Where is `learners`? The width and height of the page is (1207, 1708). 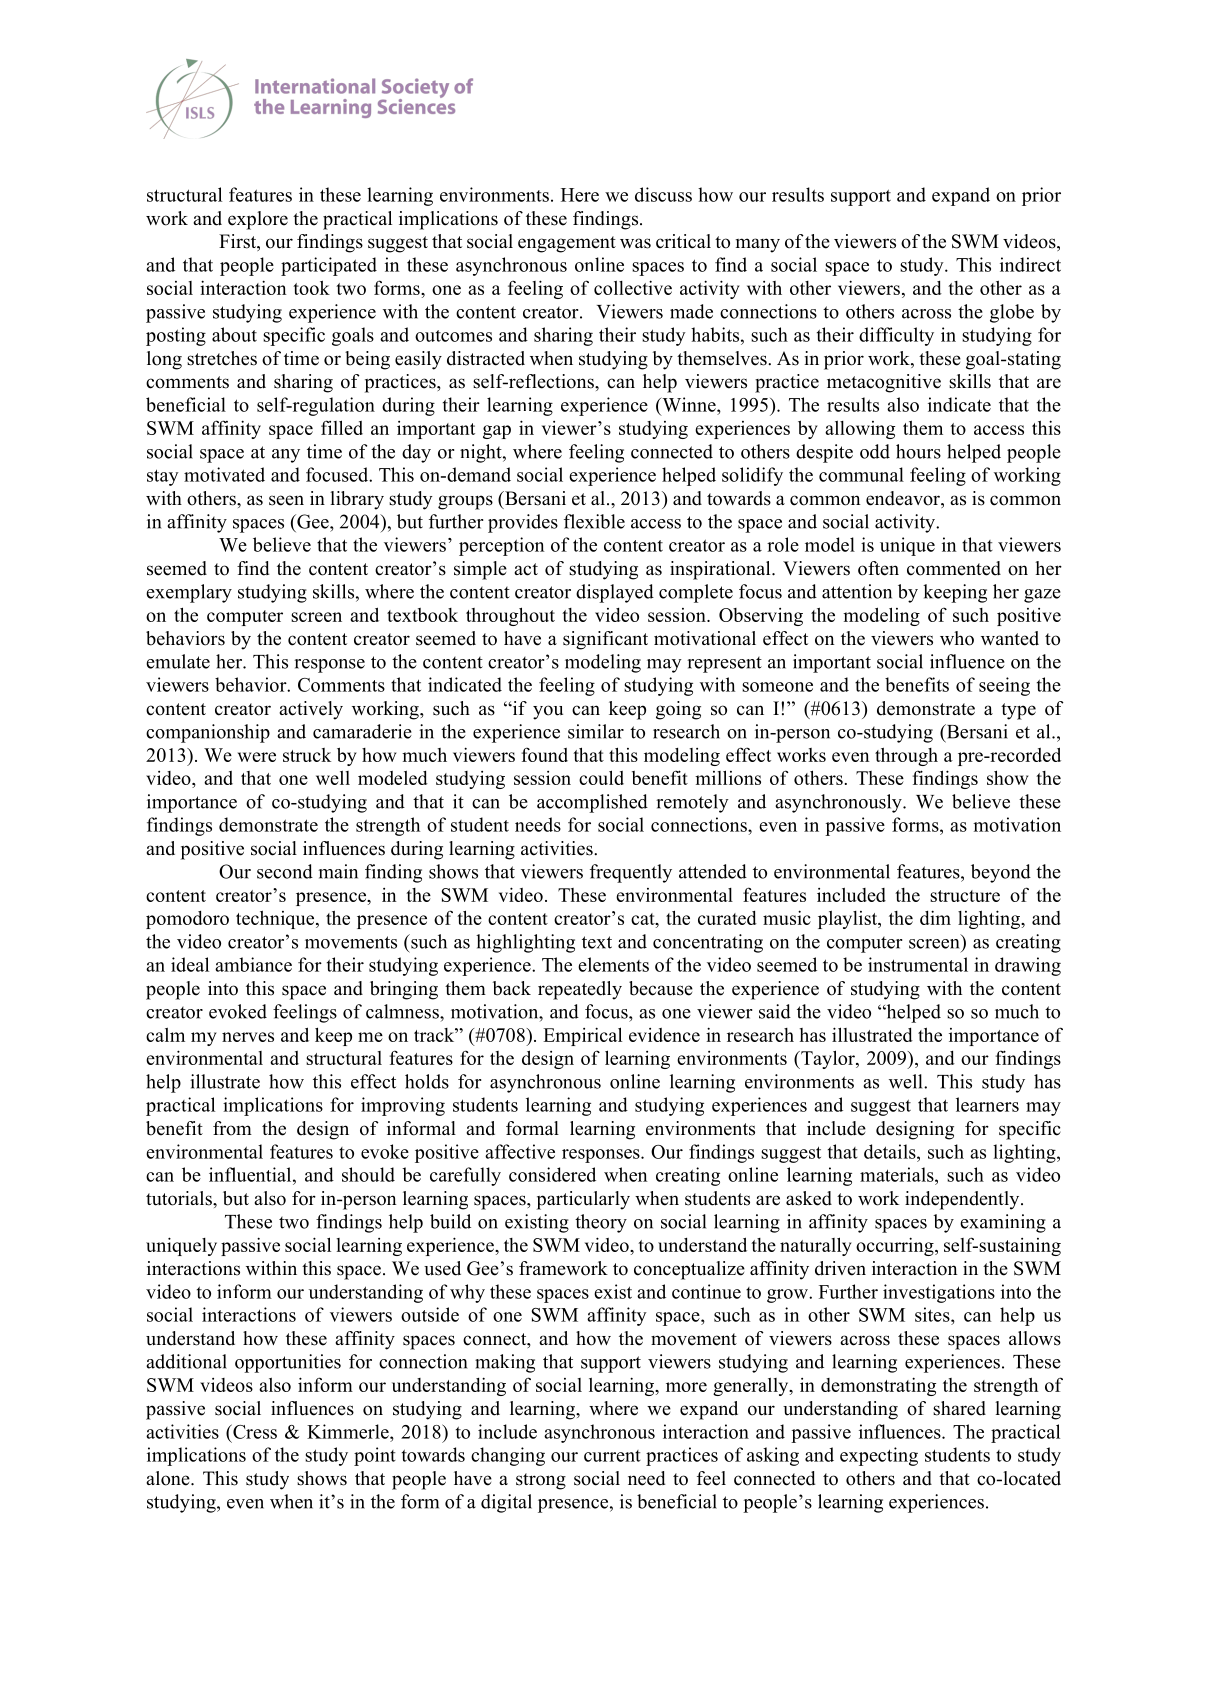
learners is located at coordinates (987, 1104).
